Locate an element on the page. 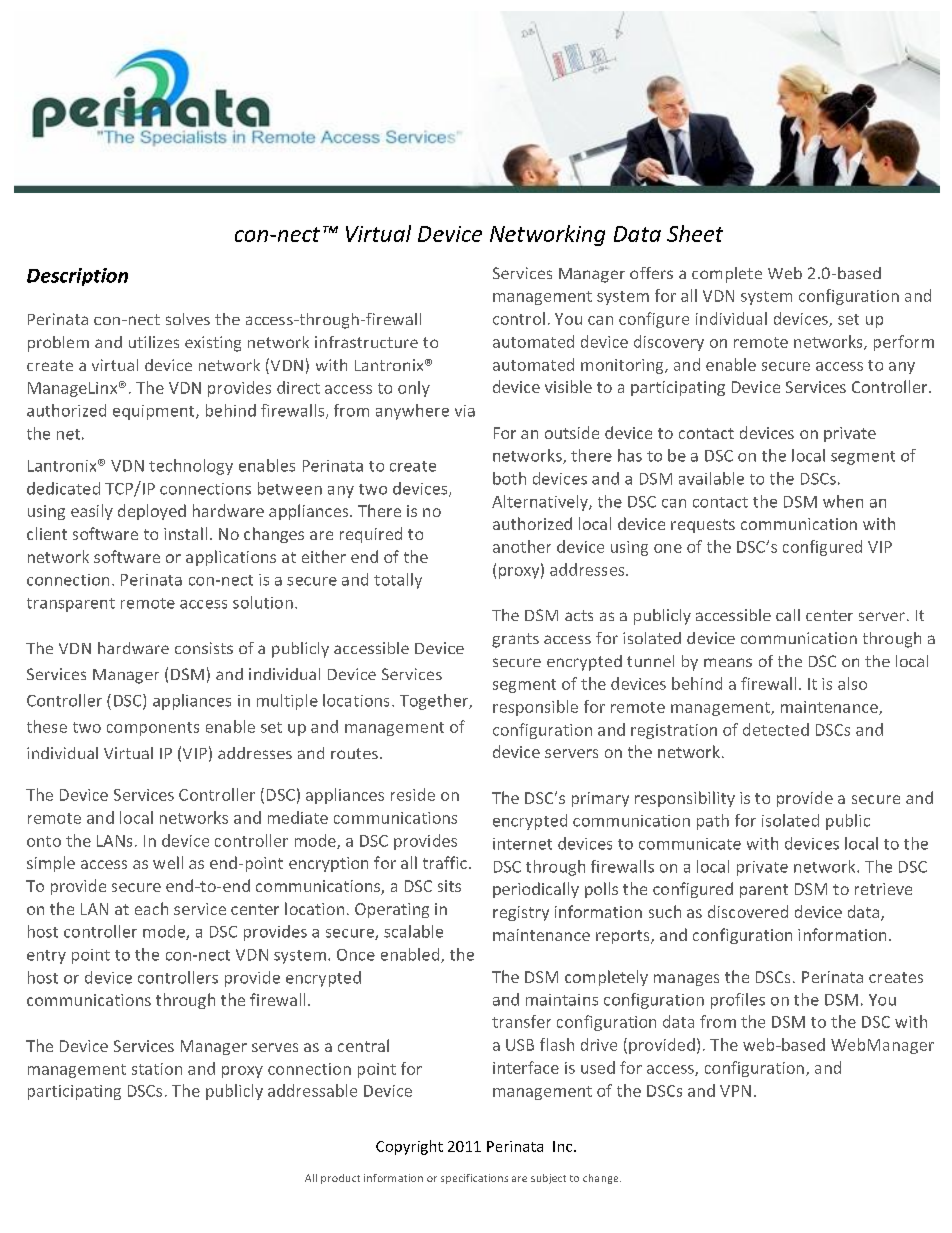 This image has height=1233, width=952. components is located at coordinates (153, 729).
